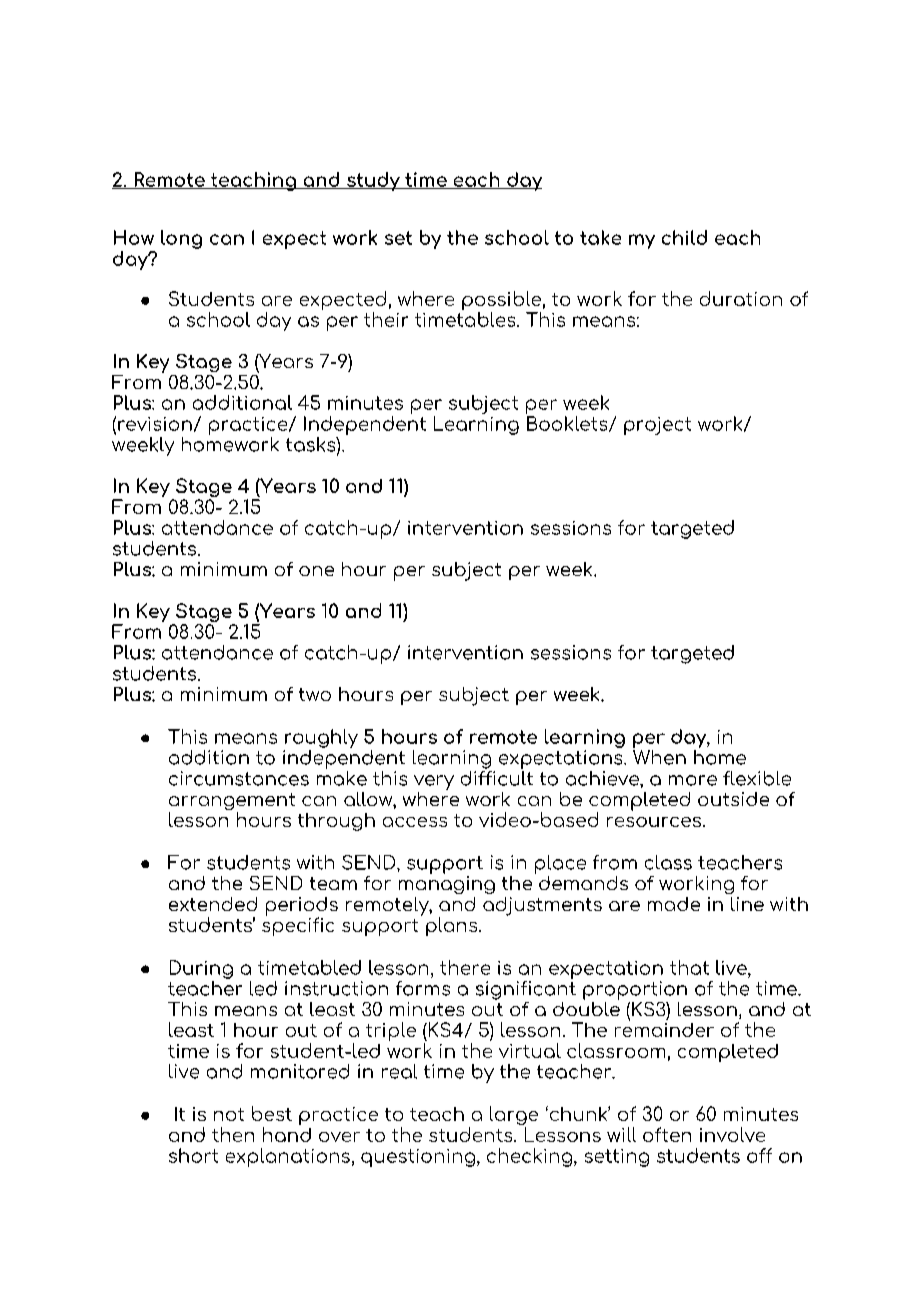 The height and width of the page is (1309, 924). Describe the element at coordinates (674, 904) in the page. I see `made` at that location.
